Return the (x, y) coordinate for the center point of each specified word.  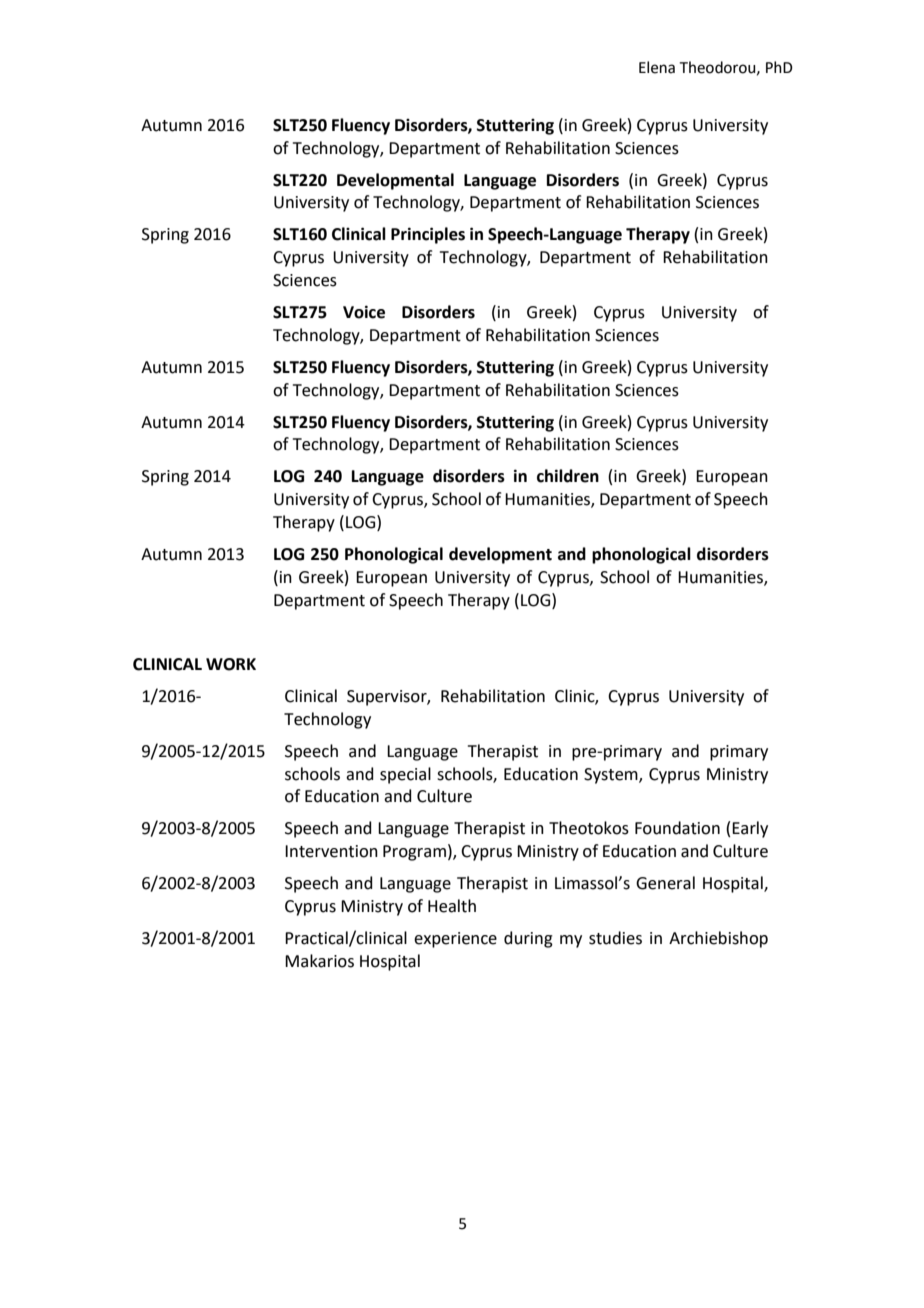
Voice (364, 312)
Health (452, 906)
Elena (657, 67)
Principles (428, 235)
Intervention (331, 851)
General (665, 883)
